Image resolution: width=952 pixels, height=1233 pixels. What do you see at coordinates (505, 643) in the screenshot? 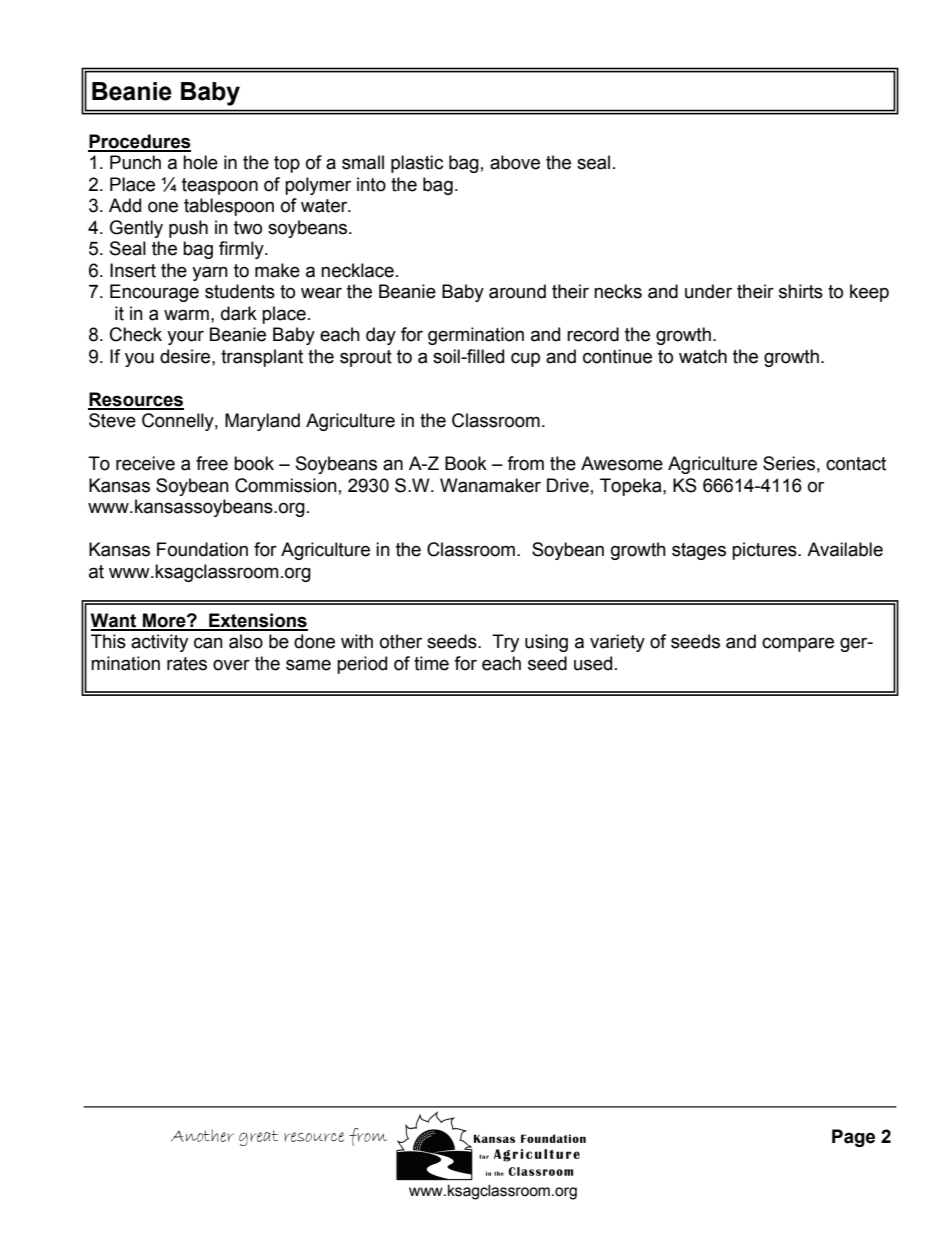
I see `Try` at bounding box center [505, 643].
